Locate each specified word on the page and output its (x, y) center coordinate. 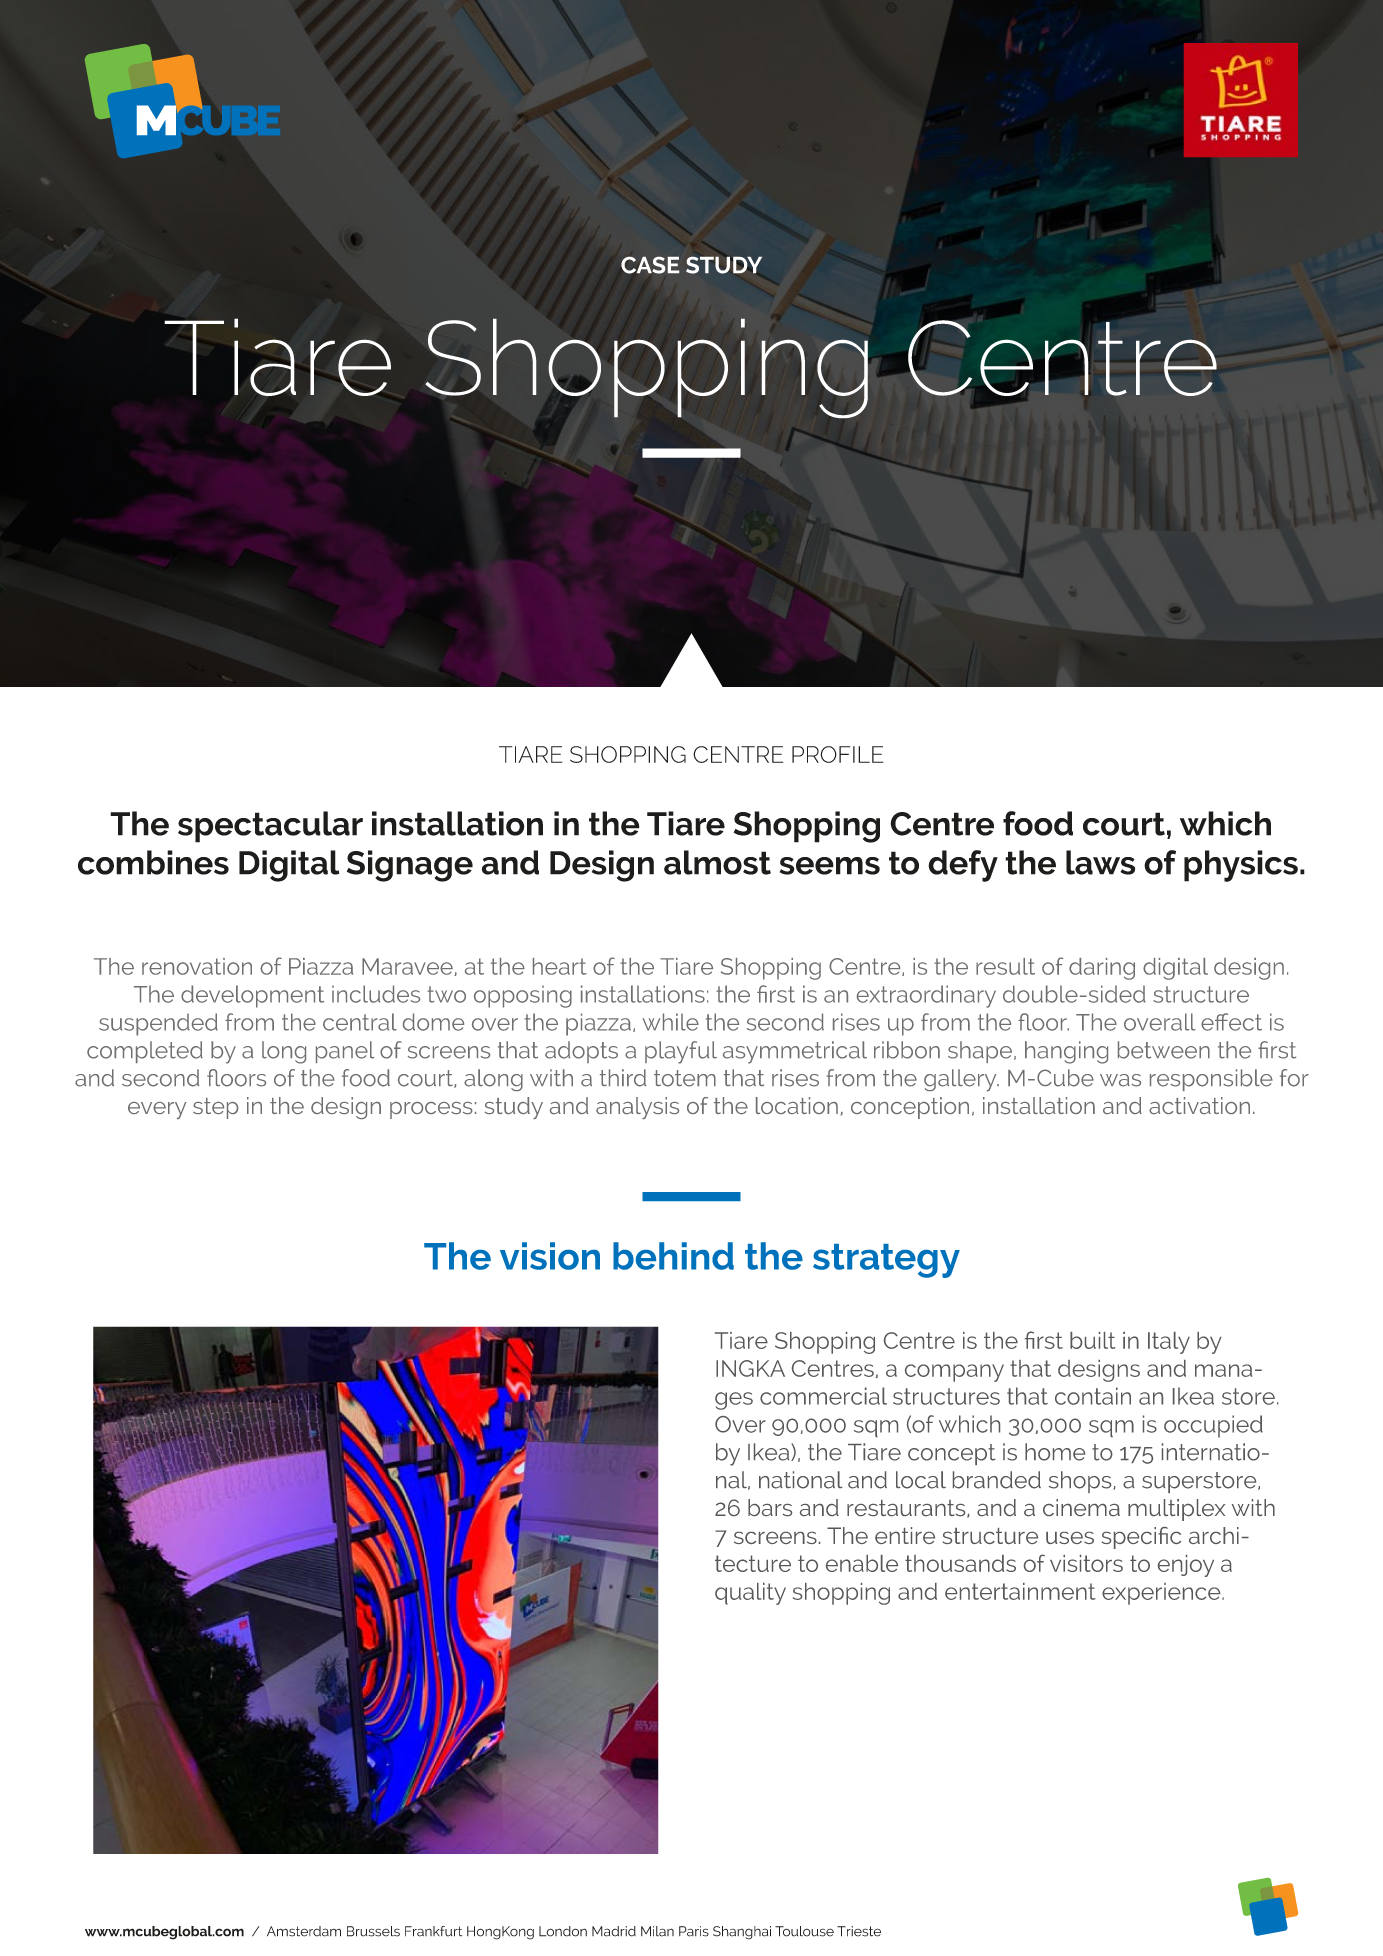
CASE (650, 265)
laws (1100, 862)
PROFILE (837, 754)
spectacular (270, 827)
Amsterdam (304, 1931)
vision (550, 1256)
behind (673, 1256)
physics (1241, 866)
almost (717, 862)
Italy (1169, 1343)
